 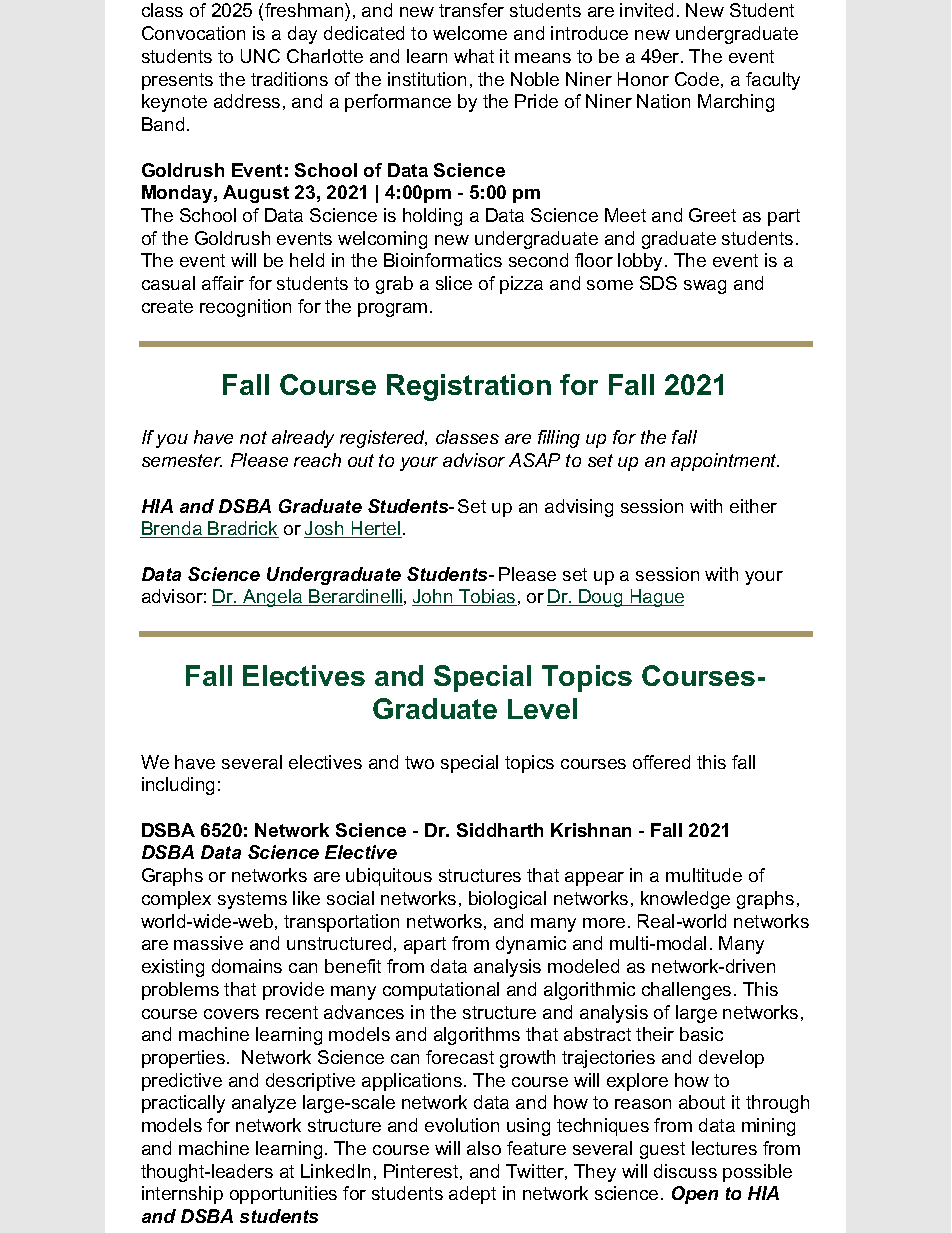 What do you see at coordinates (484, 1148) in the image?
I see `also` at bounding box center [484, 1148].
